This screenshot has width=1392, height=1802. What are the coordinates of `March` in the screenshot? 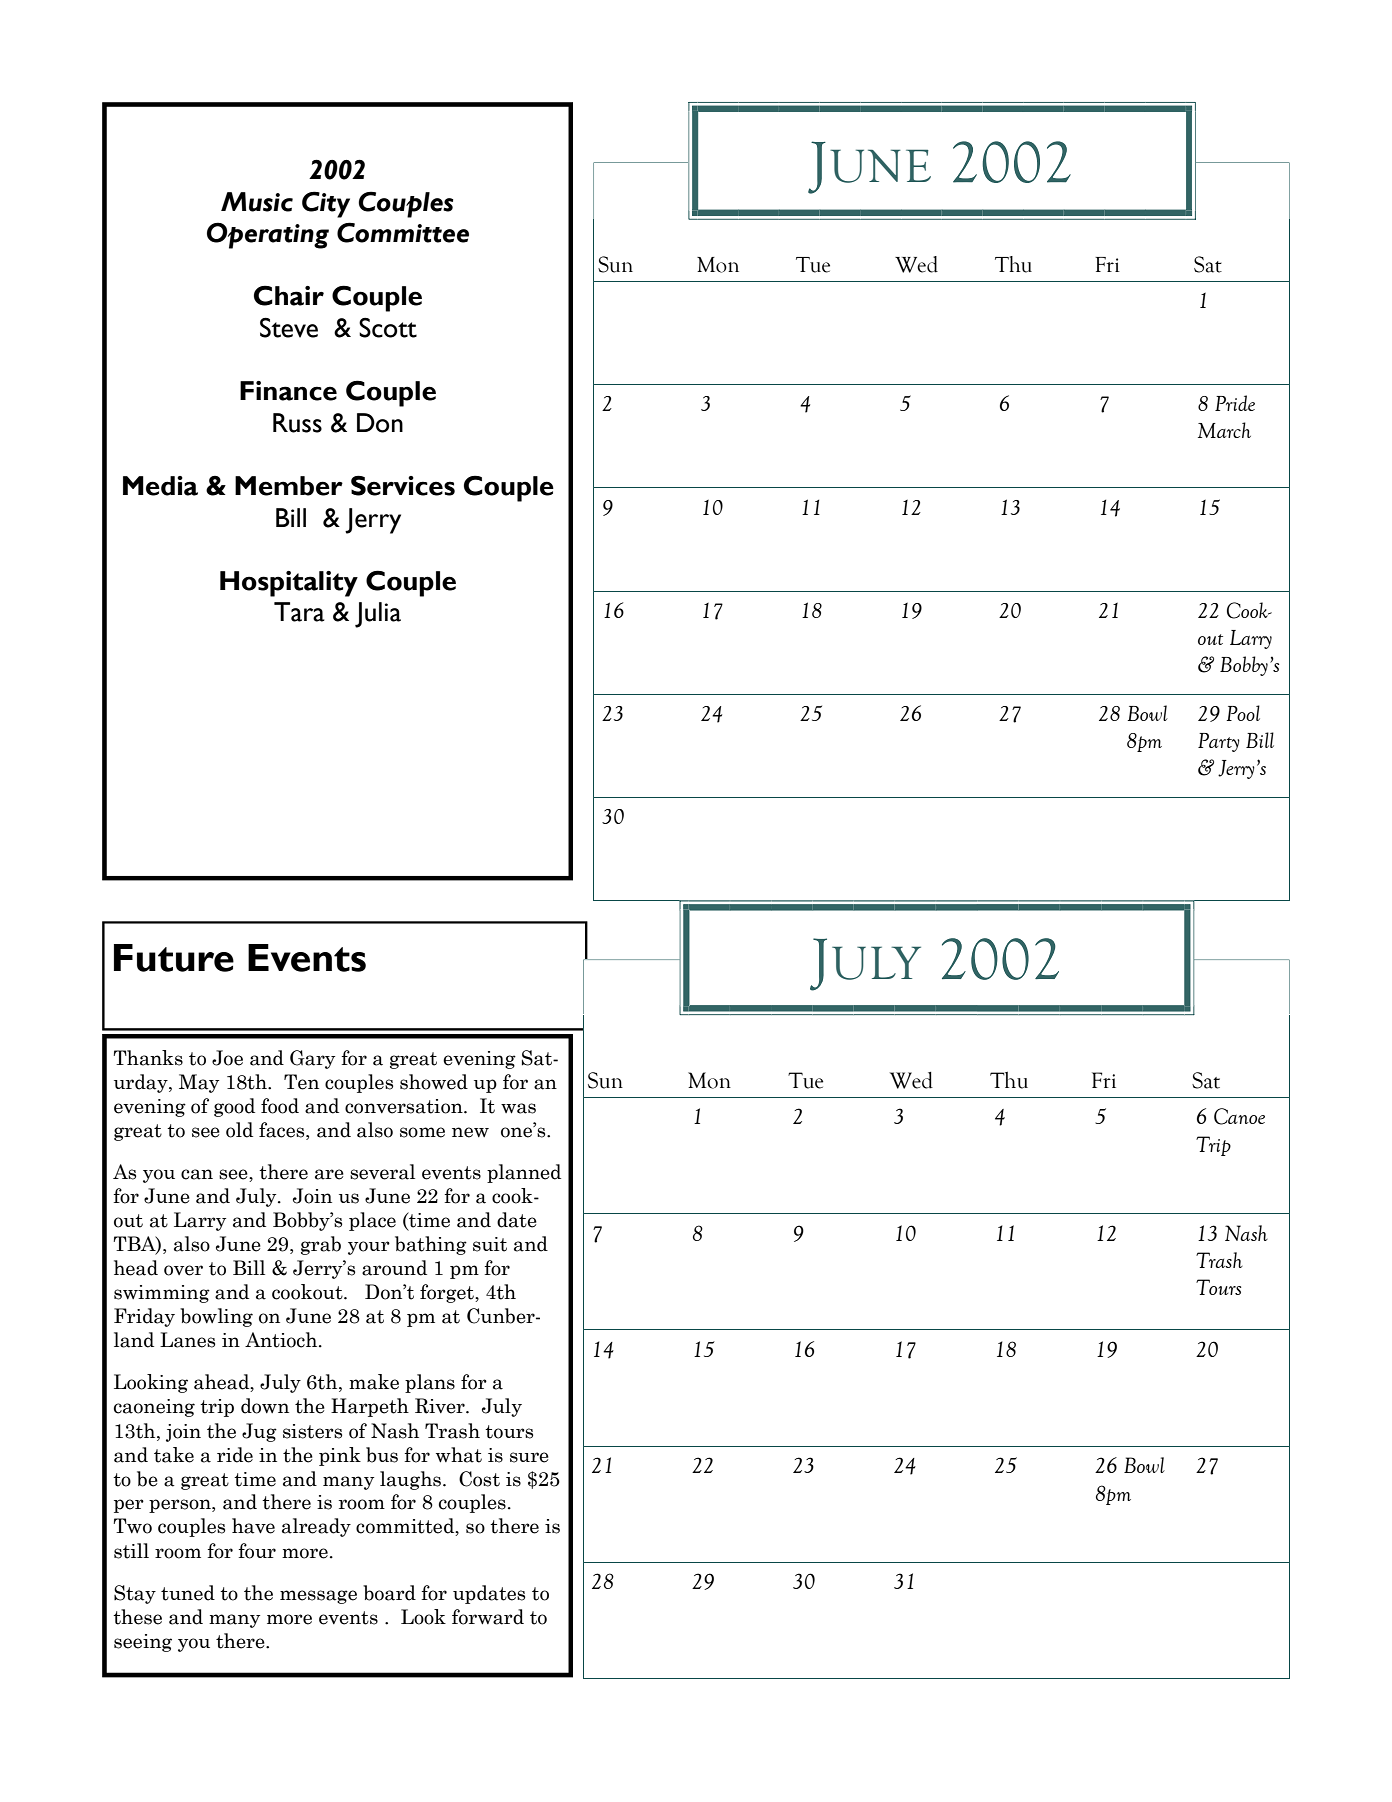 It's located at (1224, 430).
